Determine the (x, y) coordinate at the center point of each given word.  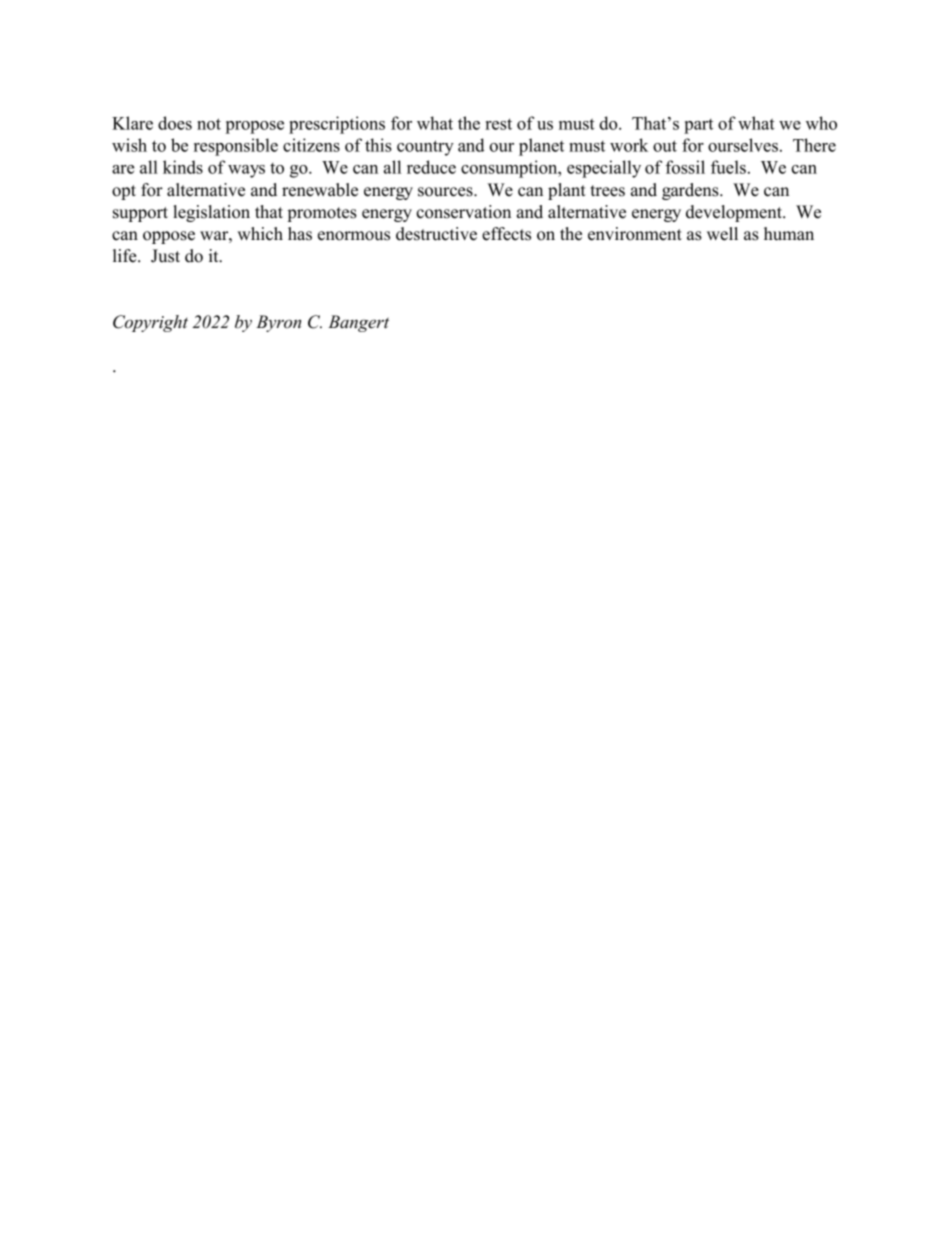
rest (498, 124)
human (789, 234)
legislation (211, 213)
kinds (183, 167)
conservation (463, 212)
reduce (431, 167)
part (698, 126)
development (735, 213)
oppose (169, 237)
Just (165, 256)
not (209, 124)
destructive (436, 234)
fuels (728, 167)
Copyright (150, 323)
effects (506, 234)
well (722, 234)
